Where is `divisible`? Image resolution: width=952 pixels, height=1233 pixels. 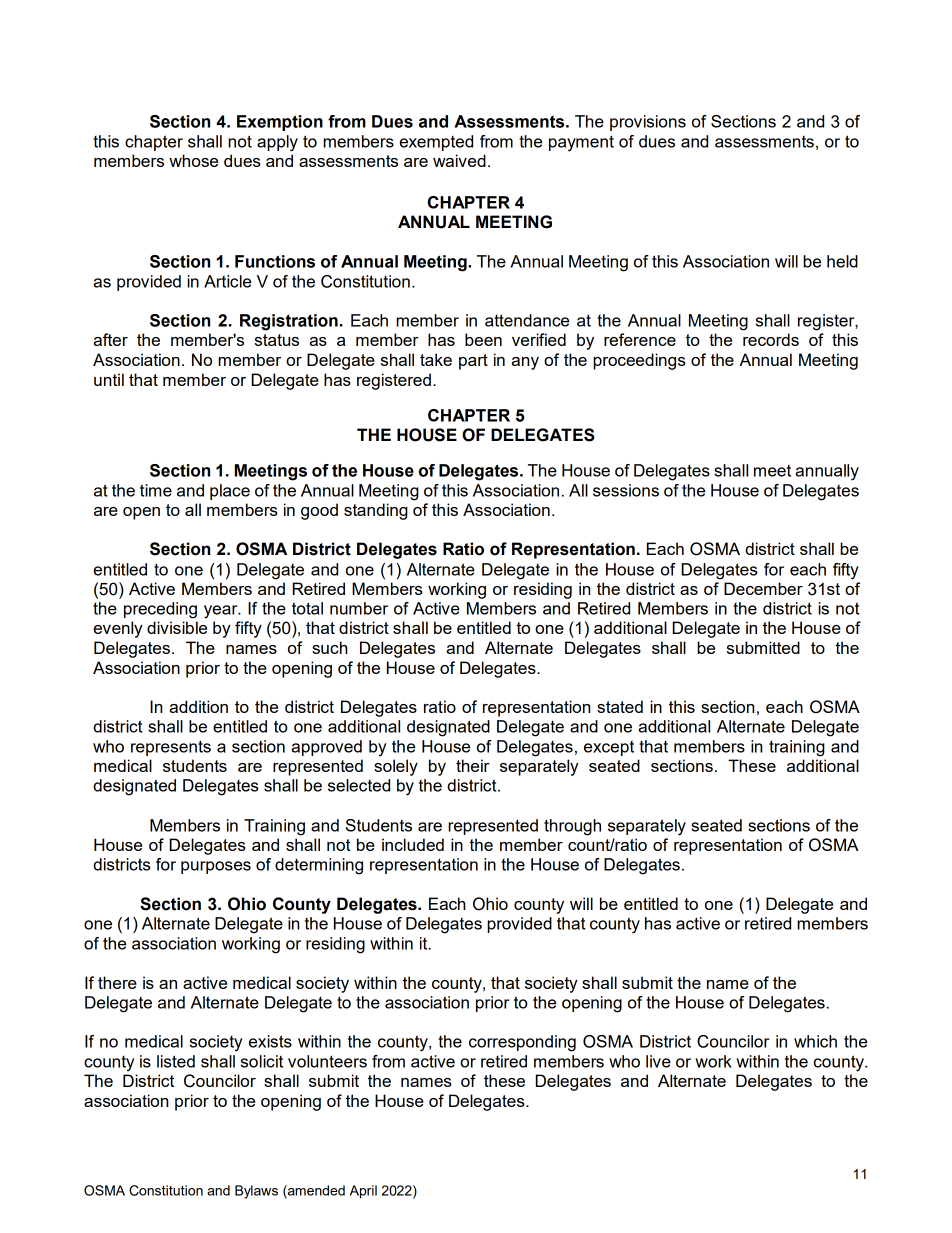
divisible is located at coordinates (177, 627).
